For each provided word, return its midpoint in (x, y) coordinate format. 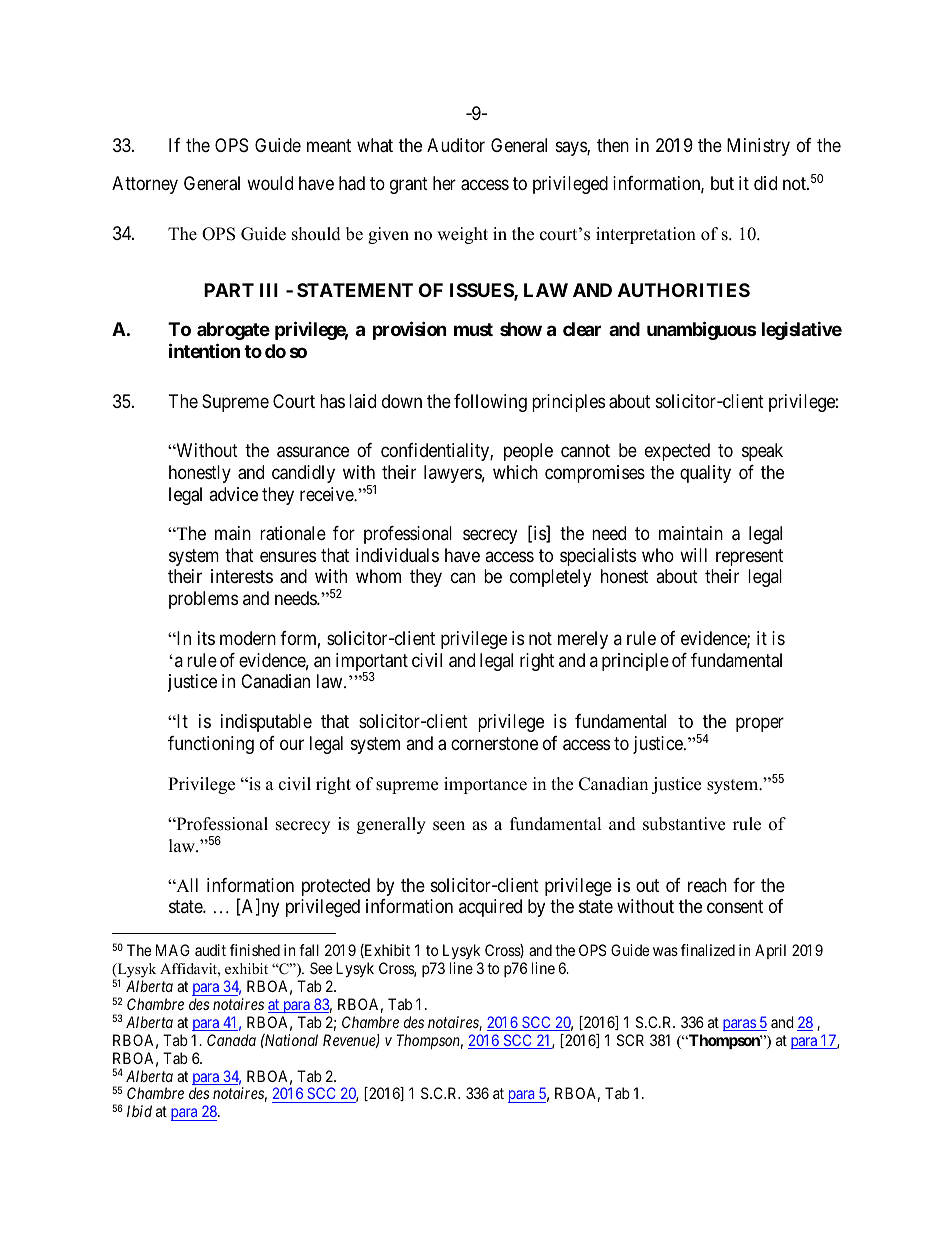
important (372, 663)
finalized (708, 950)
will (693, 555)
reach (707, 885)
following (490, 403)
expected (677, 452)
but (722, 183)
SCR (630, 1040)
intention (204, 350)
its (206, 638)
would (270, 183)
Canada (231, 1040)
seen (449, 826)
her (444, 183)
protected (336, 887)
